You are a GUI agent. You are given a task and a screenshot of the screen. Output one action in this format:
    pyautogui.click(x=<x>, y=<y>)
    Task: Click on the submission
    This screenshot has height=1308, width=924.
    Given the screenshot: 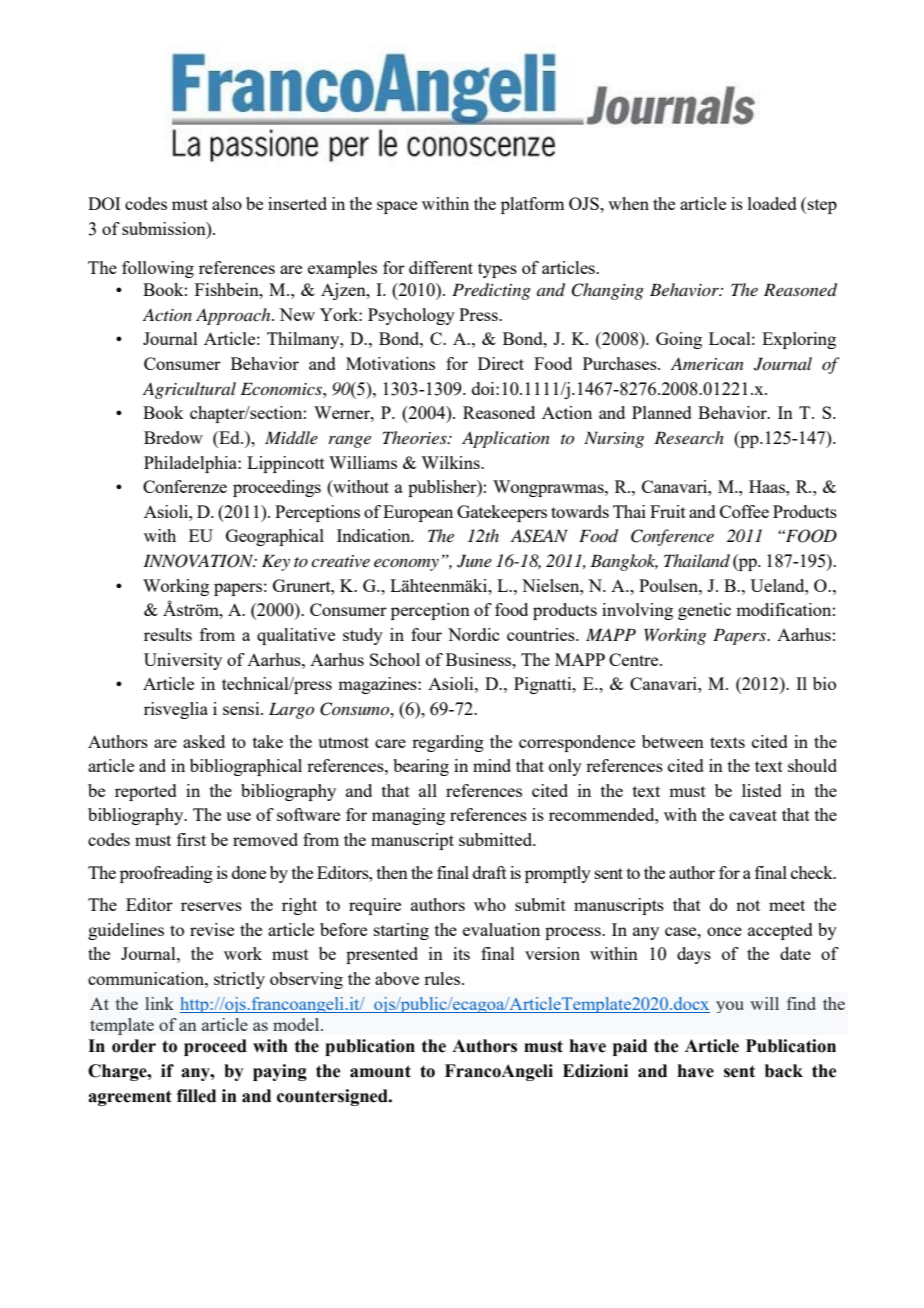 What is the action you would take?
    pyautogui.click(x=165, y=228)
